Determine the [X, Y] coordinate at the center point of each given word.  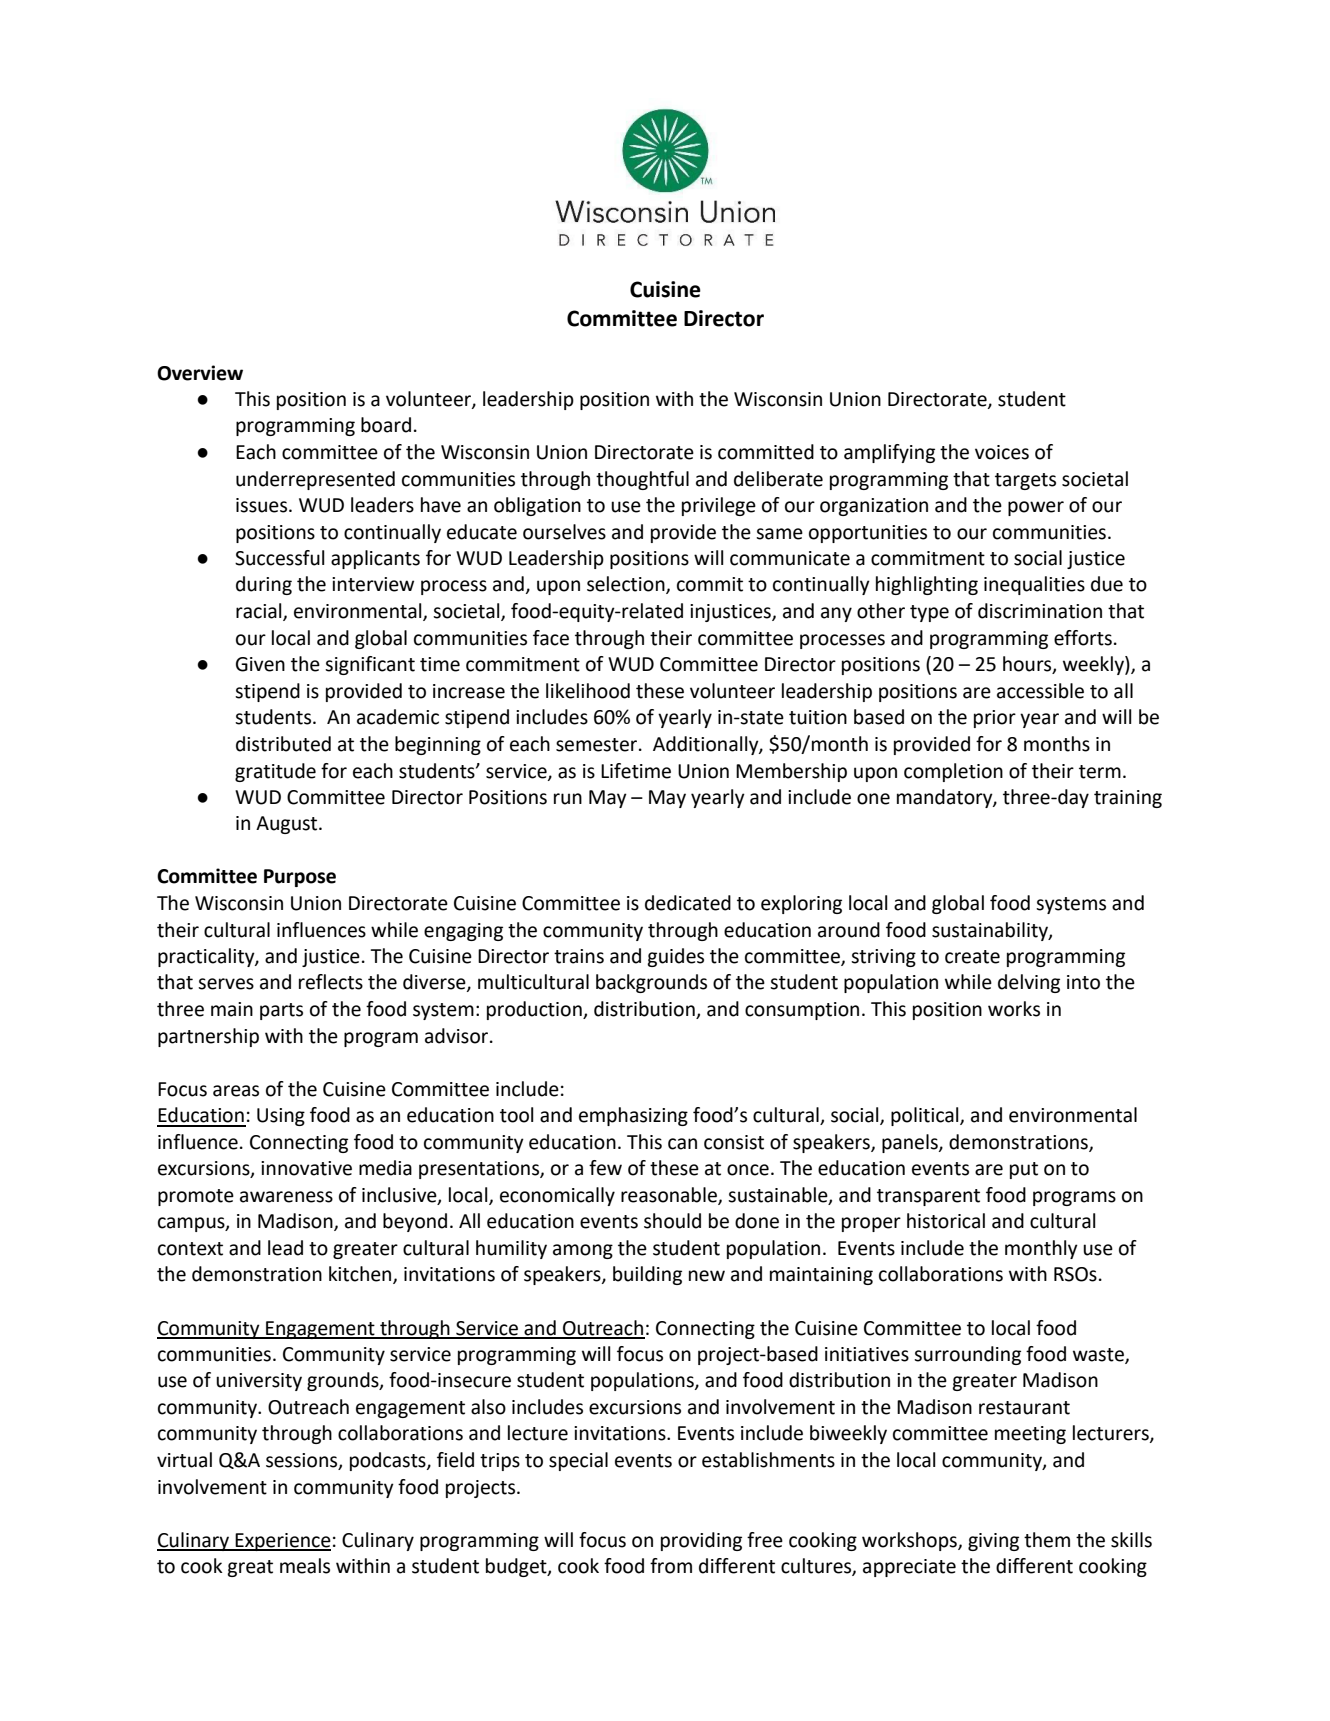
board [386, 425]
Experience [282, 1542]
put [1024, 1170]
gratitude [275, 772]
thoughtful [642, 480]
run [568, 799]
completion [953, 772]
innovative [306, 1168]
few [605, 1168]
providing [701, 1541]
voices [1002, 452]
